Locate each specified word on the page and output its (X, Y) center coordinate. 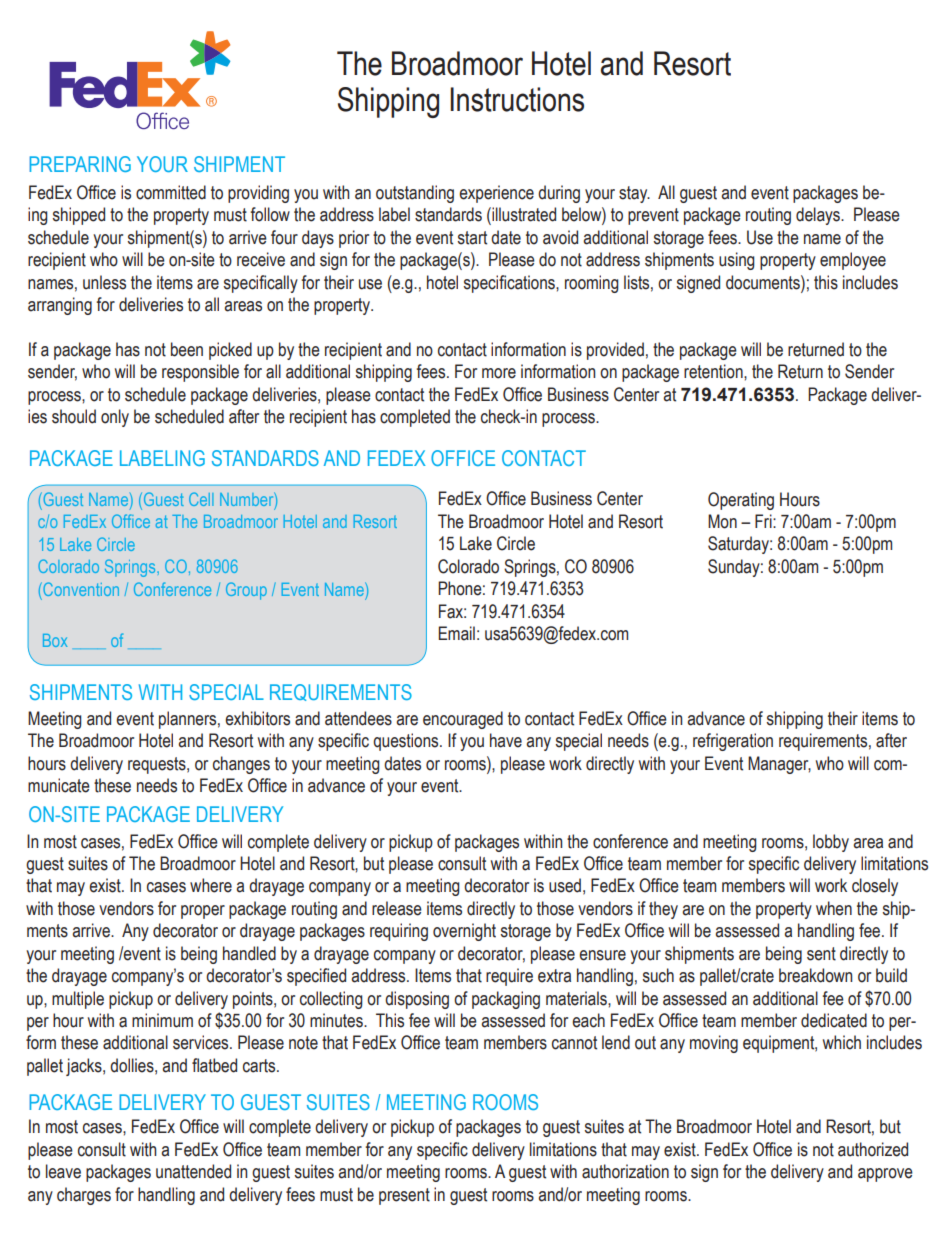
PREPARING (80, 164)
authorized (873, 1149)
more (499, 373)
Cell (201, 499)
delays (819, 216)
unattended (193, 1171)
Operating (741, 501)
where (211, 885)
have (506, 740)
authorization (625, 1171)
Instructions (517, 99)
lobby (831, 843)
